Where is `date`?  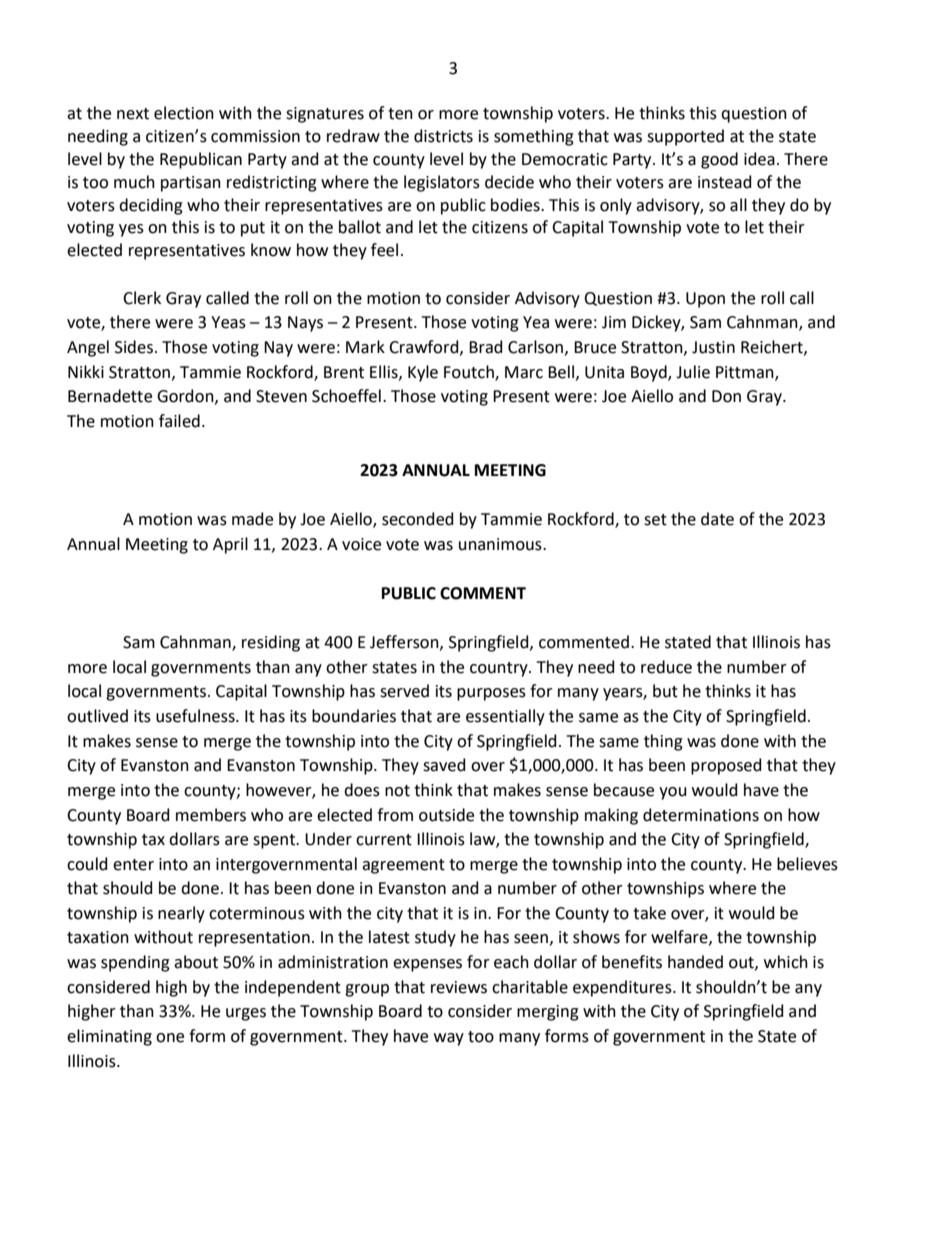
date is located at coordinates (717, 519).
